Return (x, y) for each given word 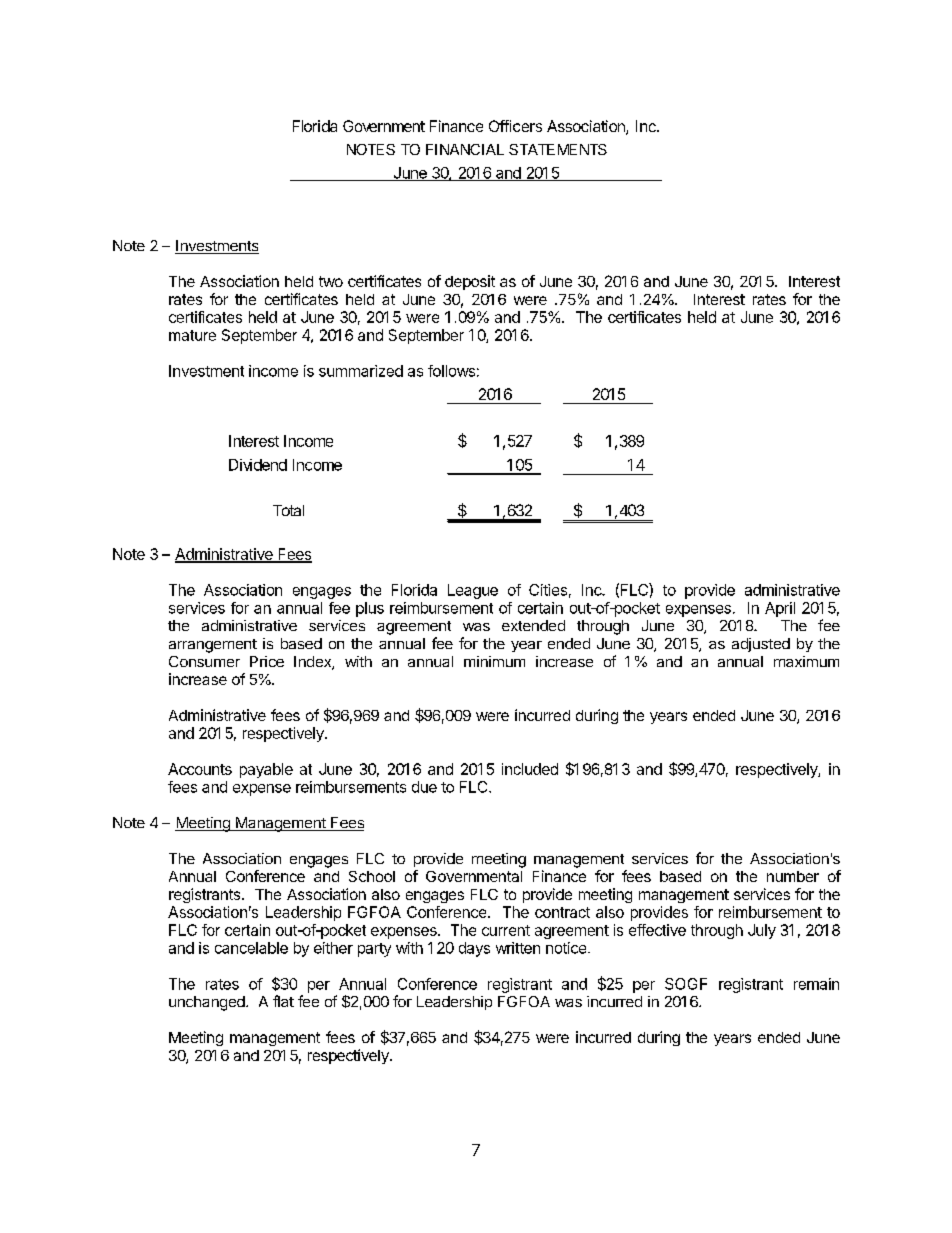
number (793, 876)
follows (451, 371)
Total (288, 510)
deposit (470, 282)
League (473, 591)
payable (266, 770)
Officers (515, 126)
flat (283, 1001)
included (530, 769)
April (780, 609)
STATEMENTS (558, 149)
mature (192, 335)
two (331, 281)
